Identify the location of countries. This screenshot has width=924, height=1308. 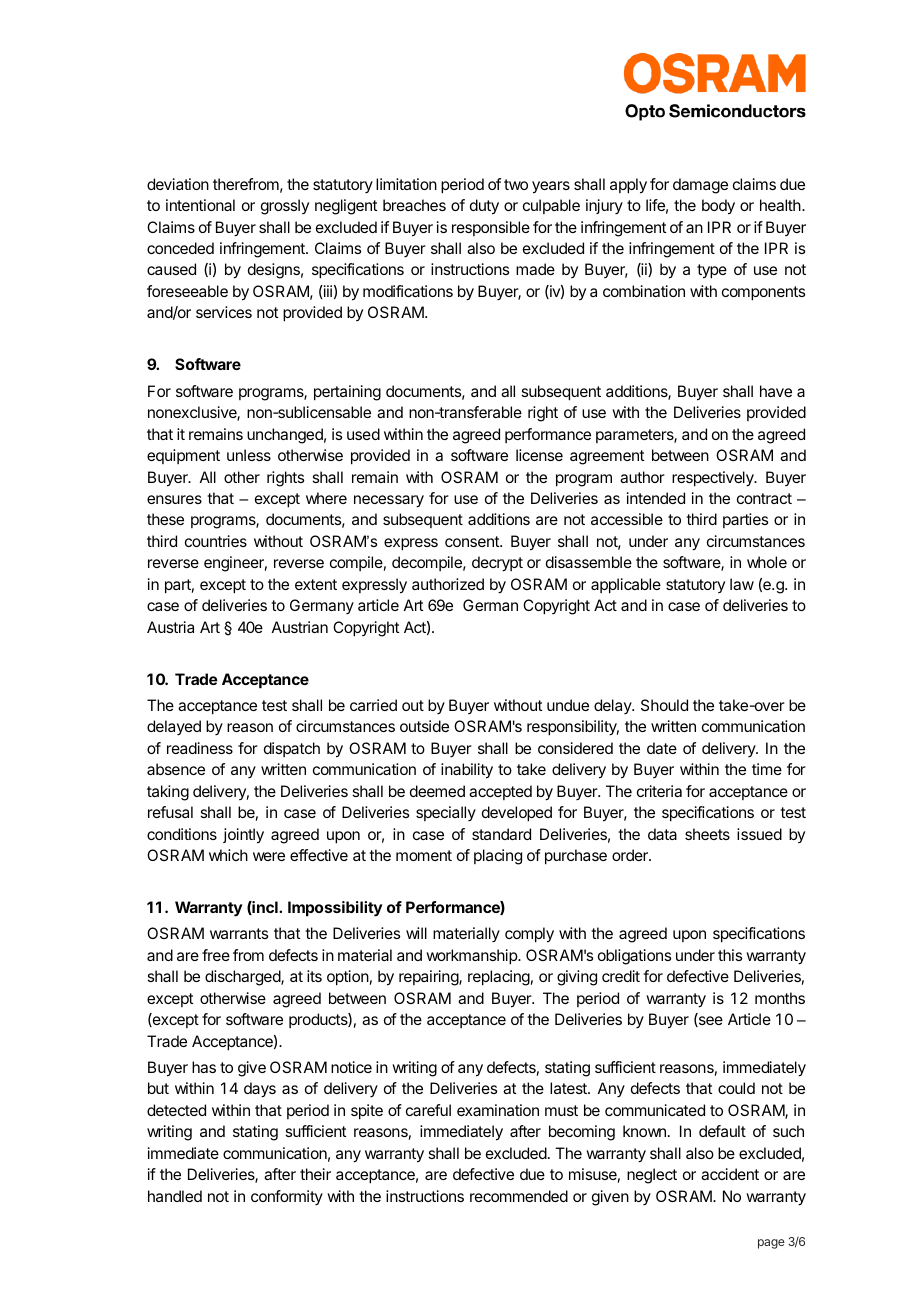
(216, 541).
